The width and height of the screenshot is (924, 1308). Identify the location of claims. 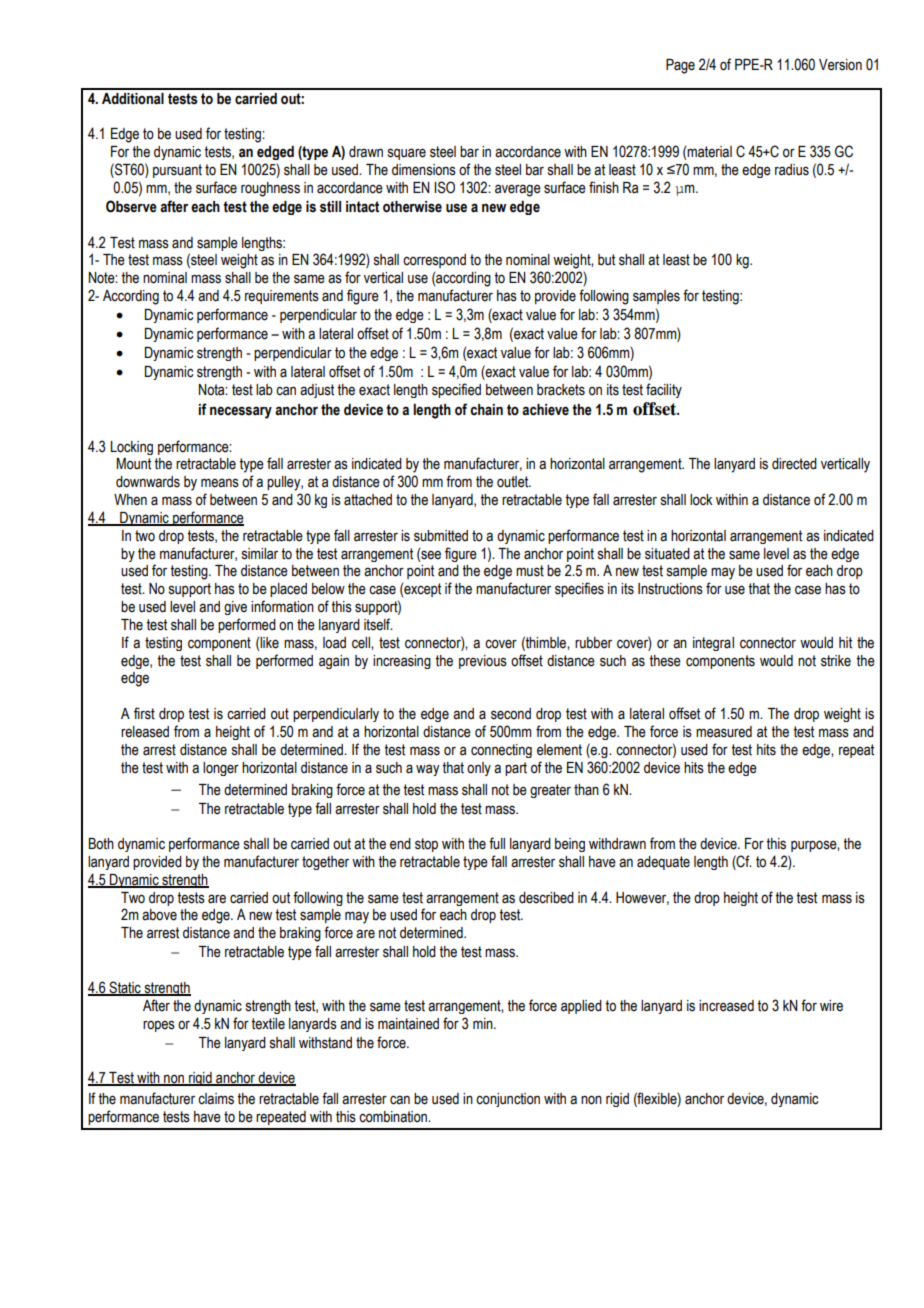
(216, 1099).
